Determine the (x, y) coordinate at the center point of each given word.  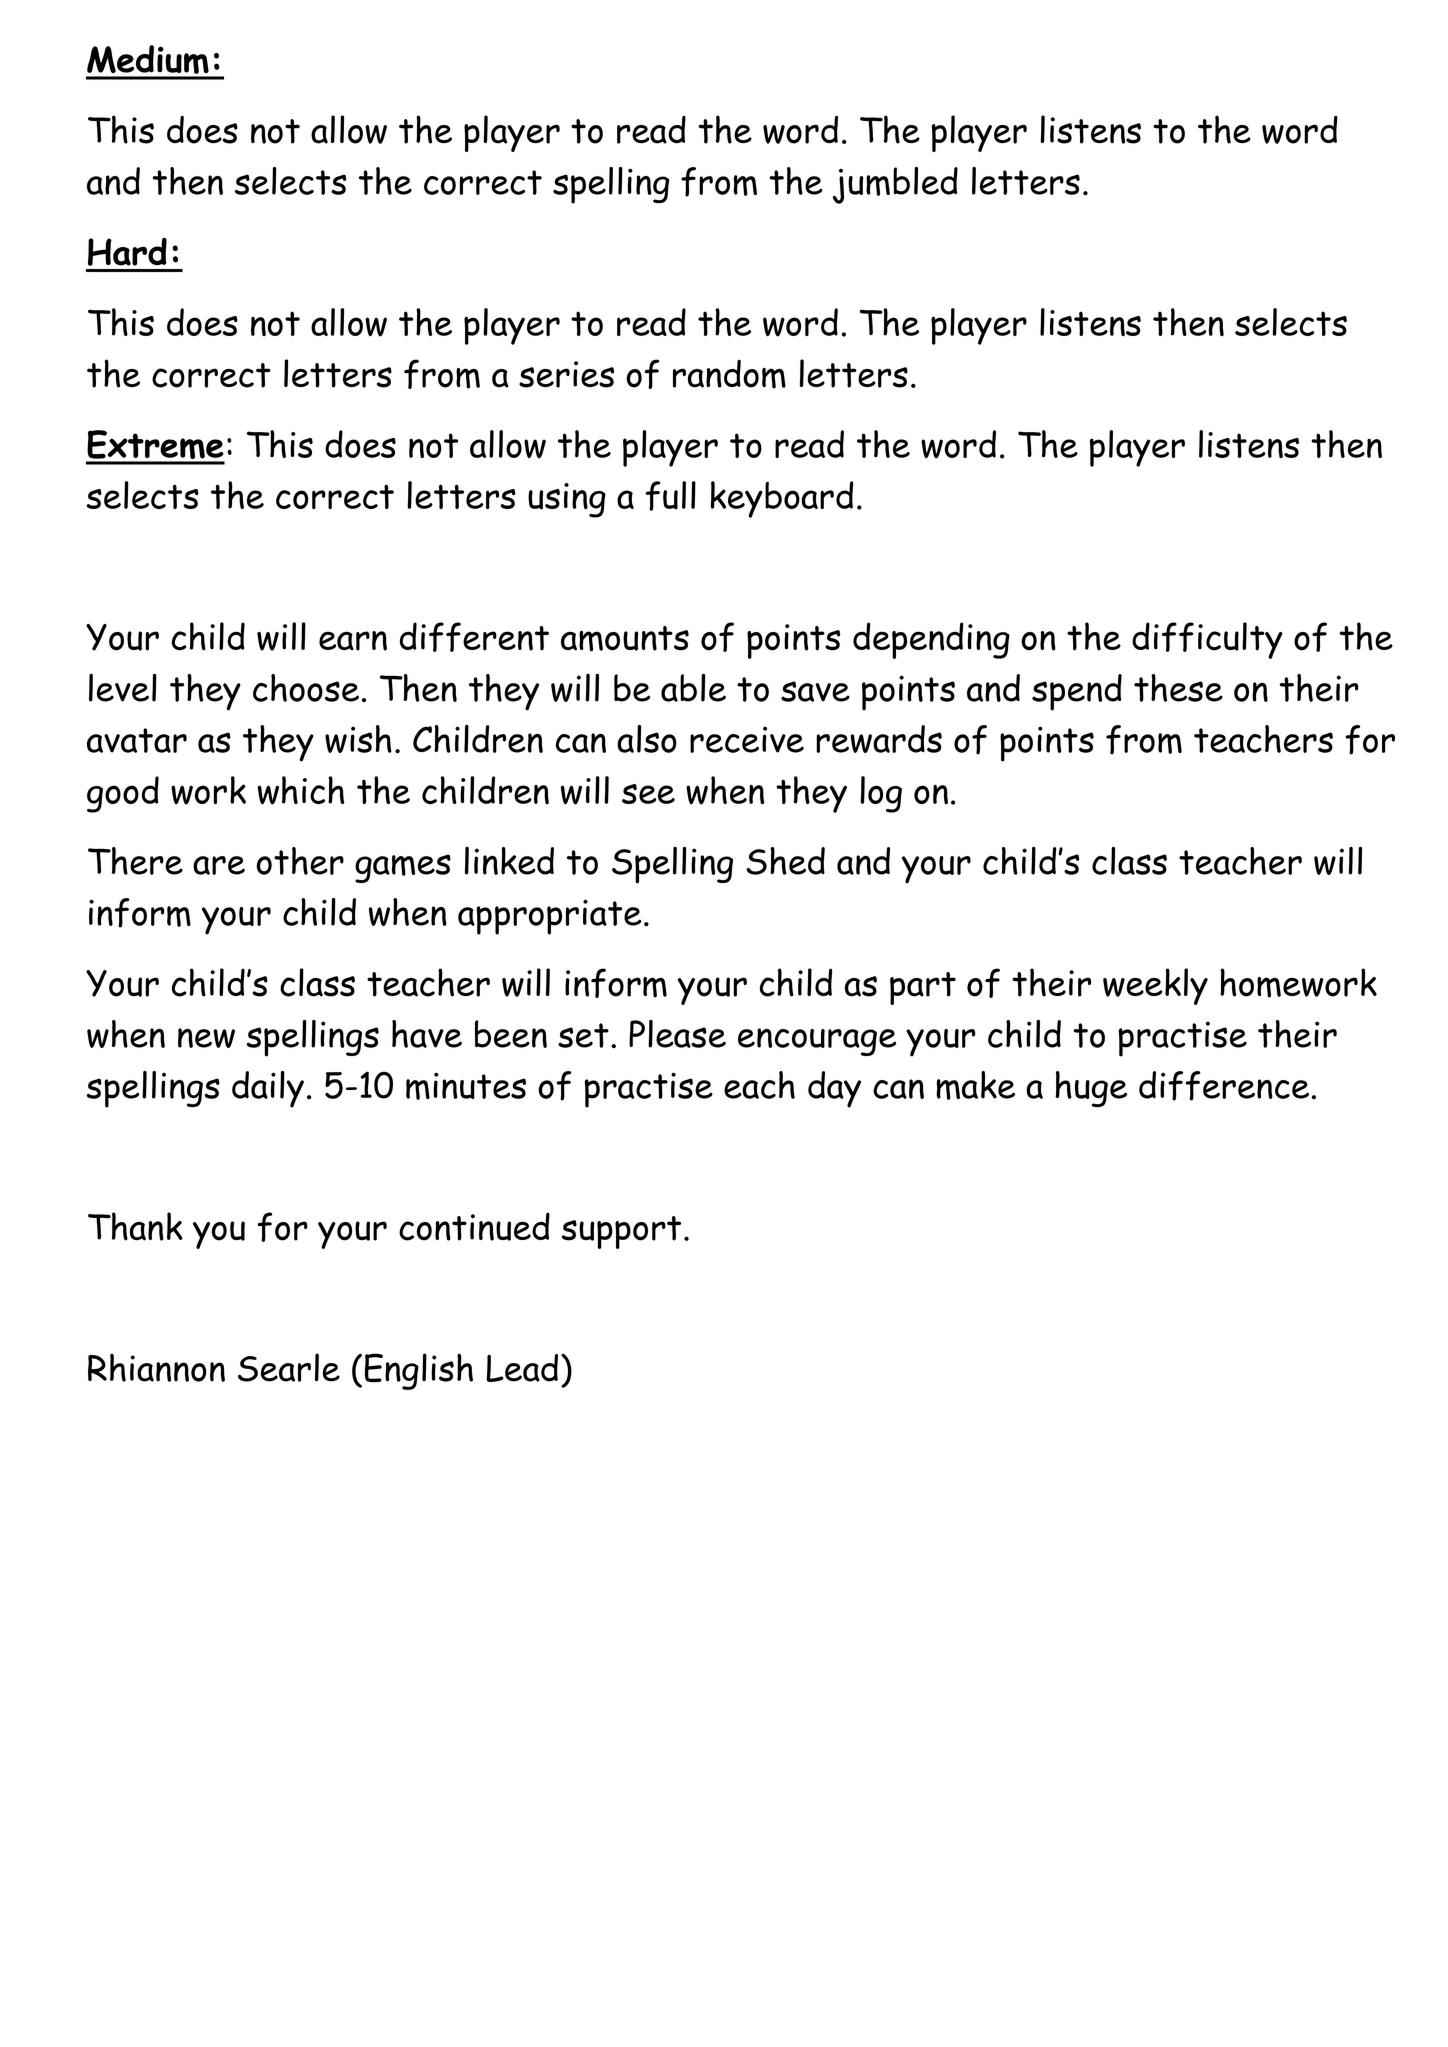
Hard (127, 252)
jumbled (895, 185)
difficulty (1207, 640)
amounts (625, 639)
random (729, 374)
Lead (522, 1368)
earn (353, 641)
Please (677, 1034)
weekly (1155, 986)
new (206, 1038)
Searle (289, 1367)
